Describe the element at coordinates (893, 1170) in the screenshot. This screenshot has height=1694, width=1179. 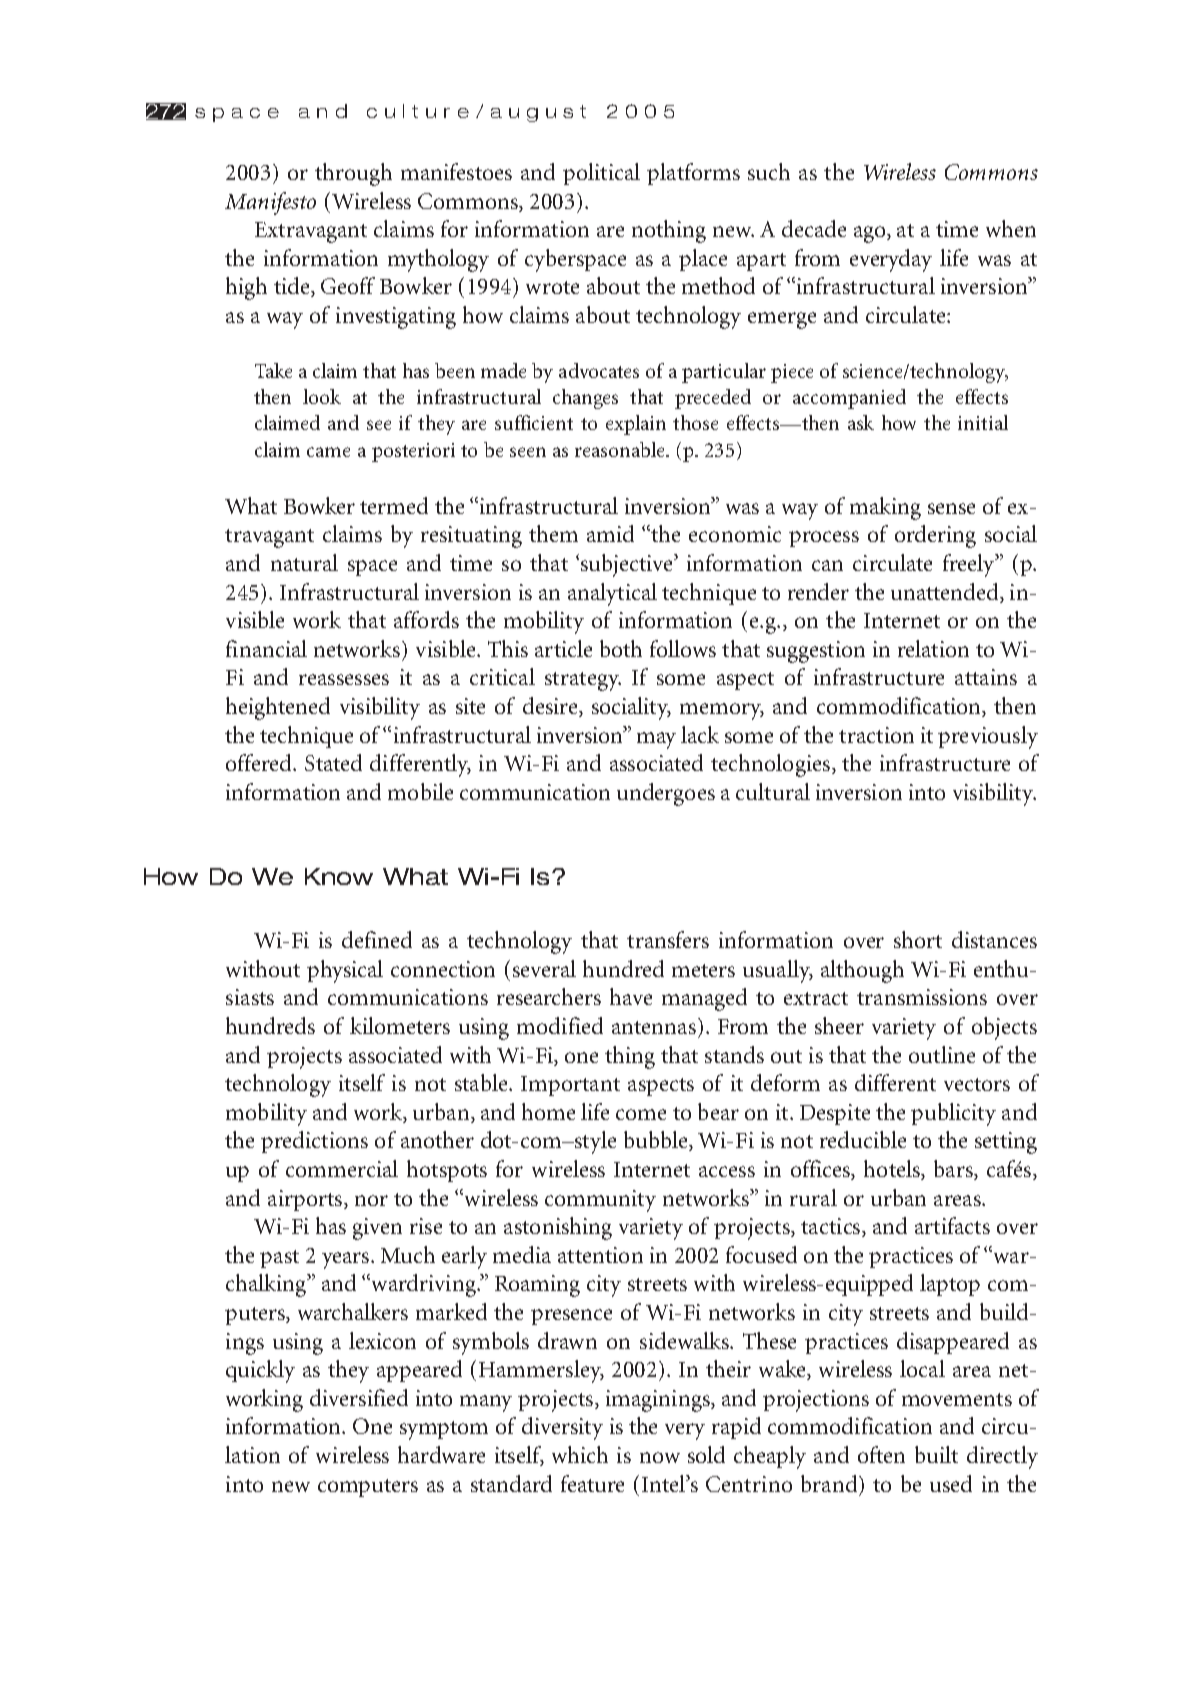
I see `hotels` at that location.
